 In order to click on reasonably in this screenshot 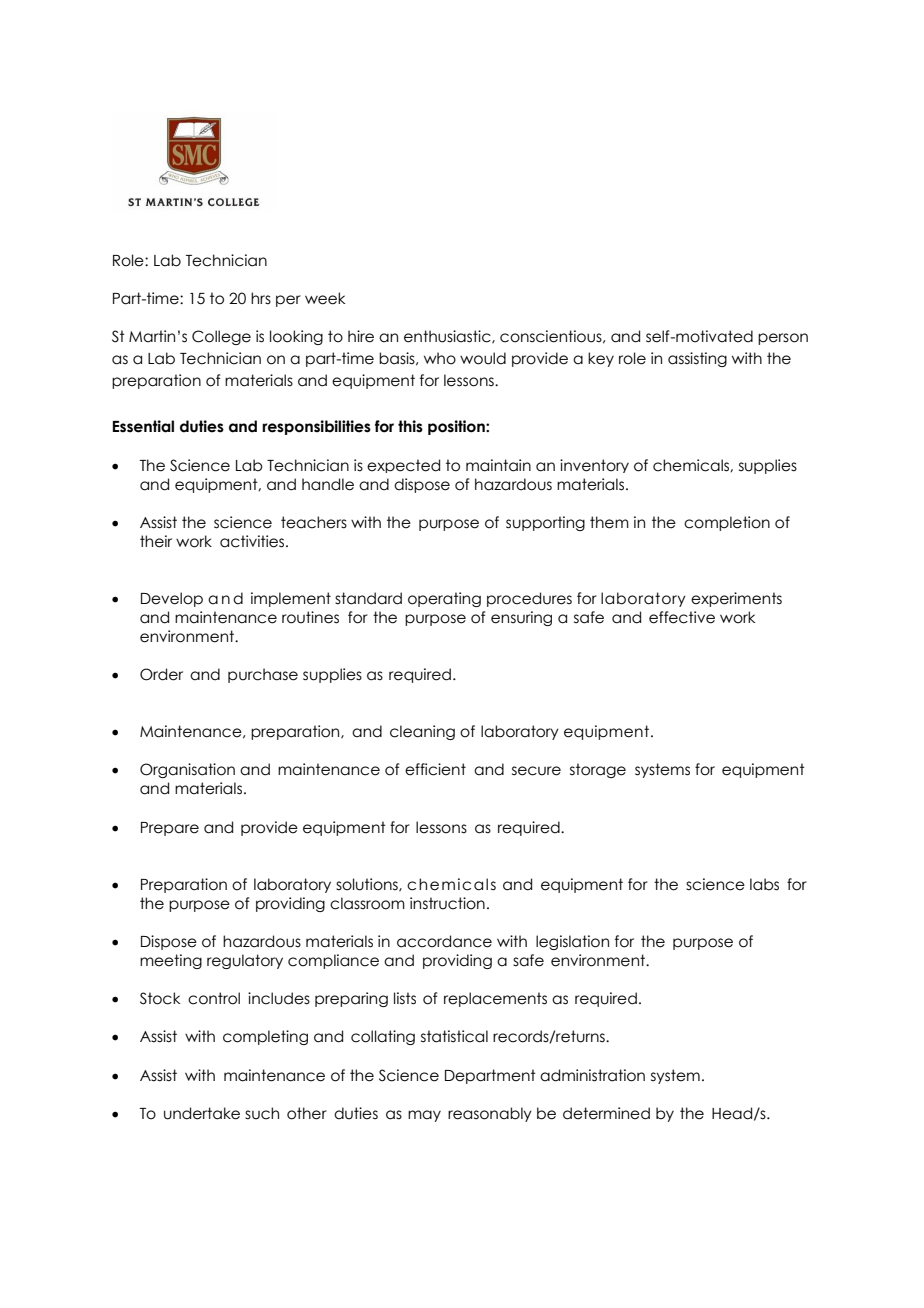, I will do `click(490, 1114)`.
